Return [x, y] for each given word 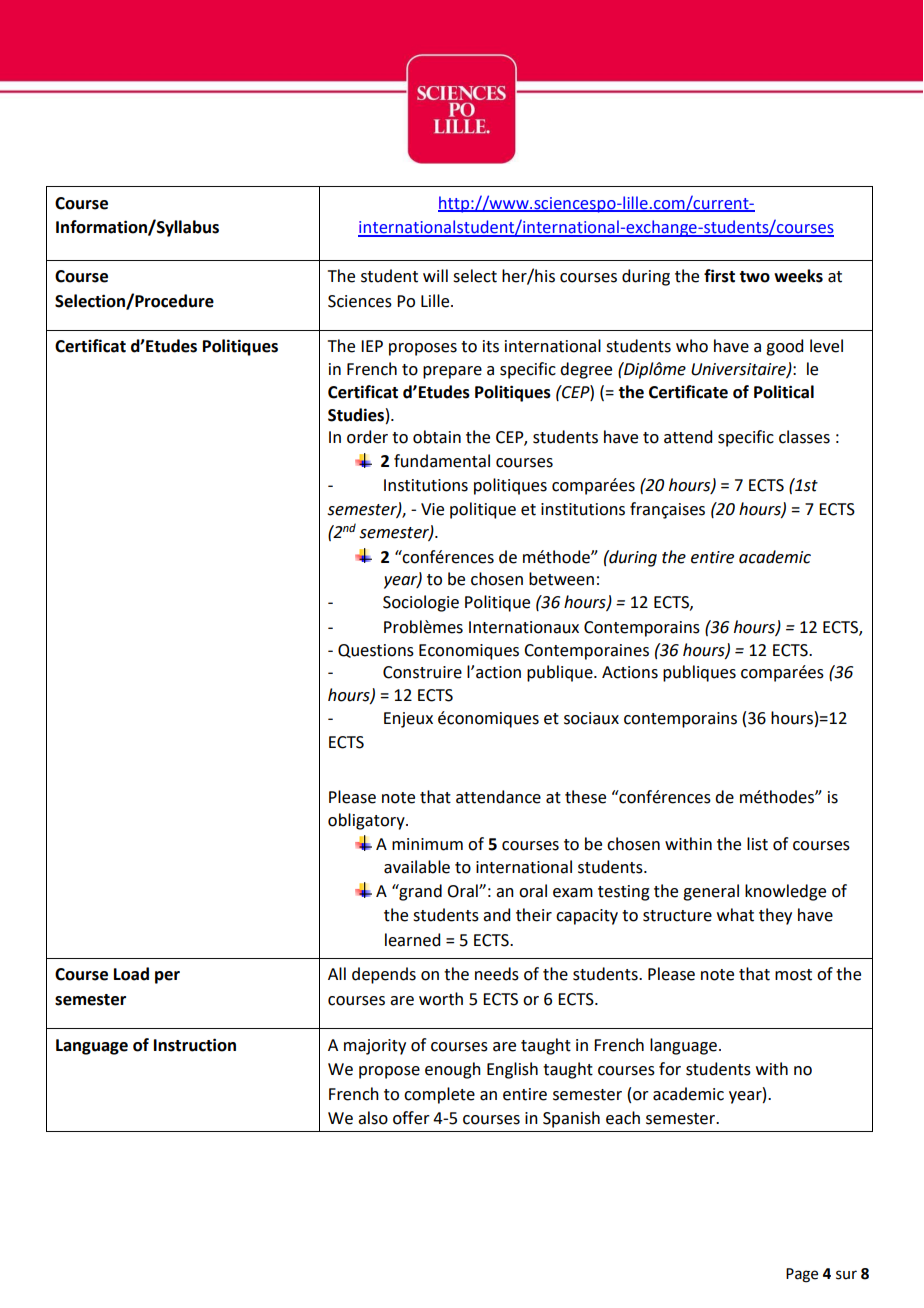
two [754, 277]
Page [802, 1275]
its [491, 346]
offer [411, 1118]
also [373, 1118]
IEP [372, 346]
